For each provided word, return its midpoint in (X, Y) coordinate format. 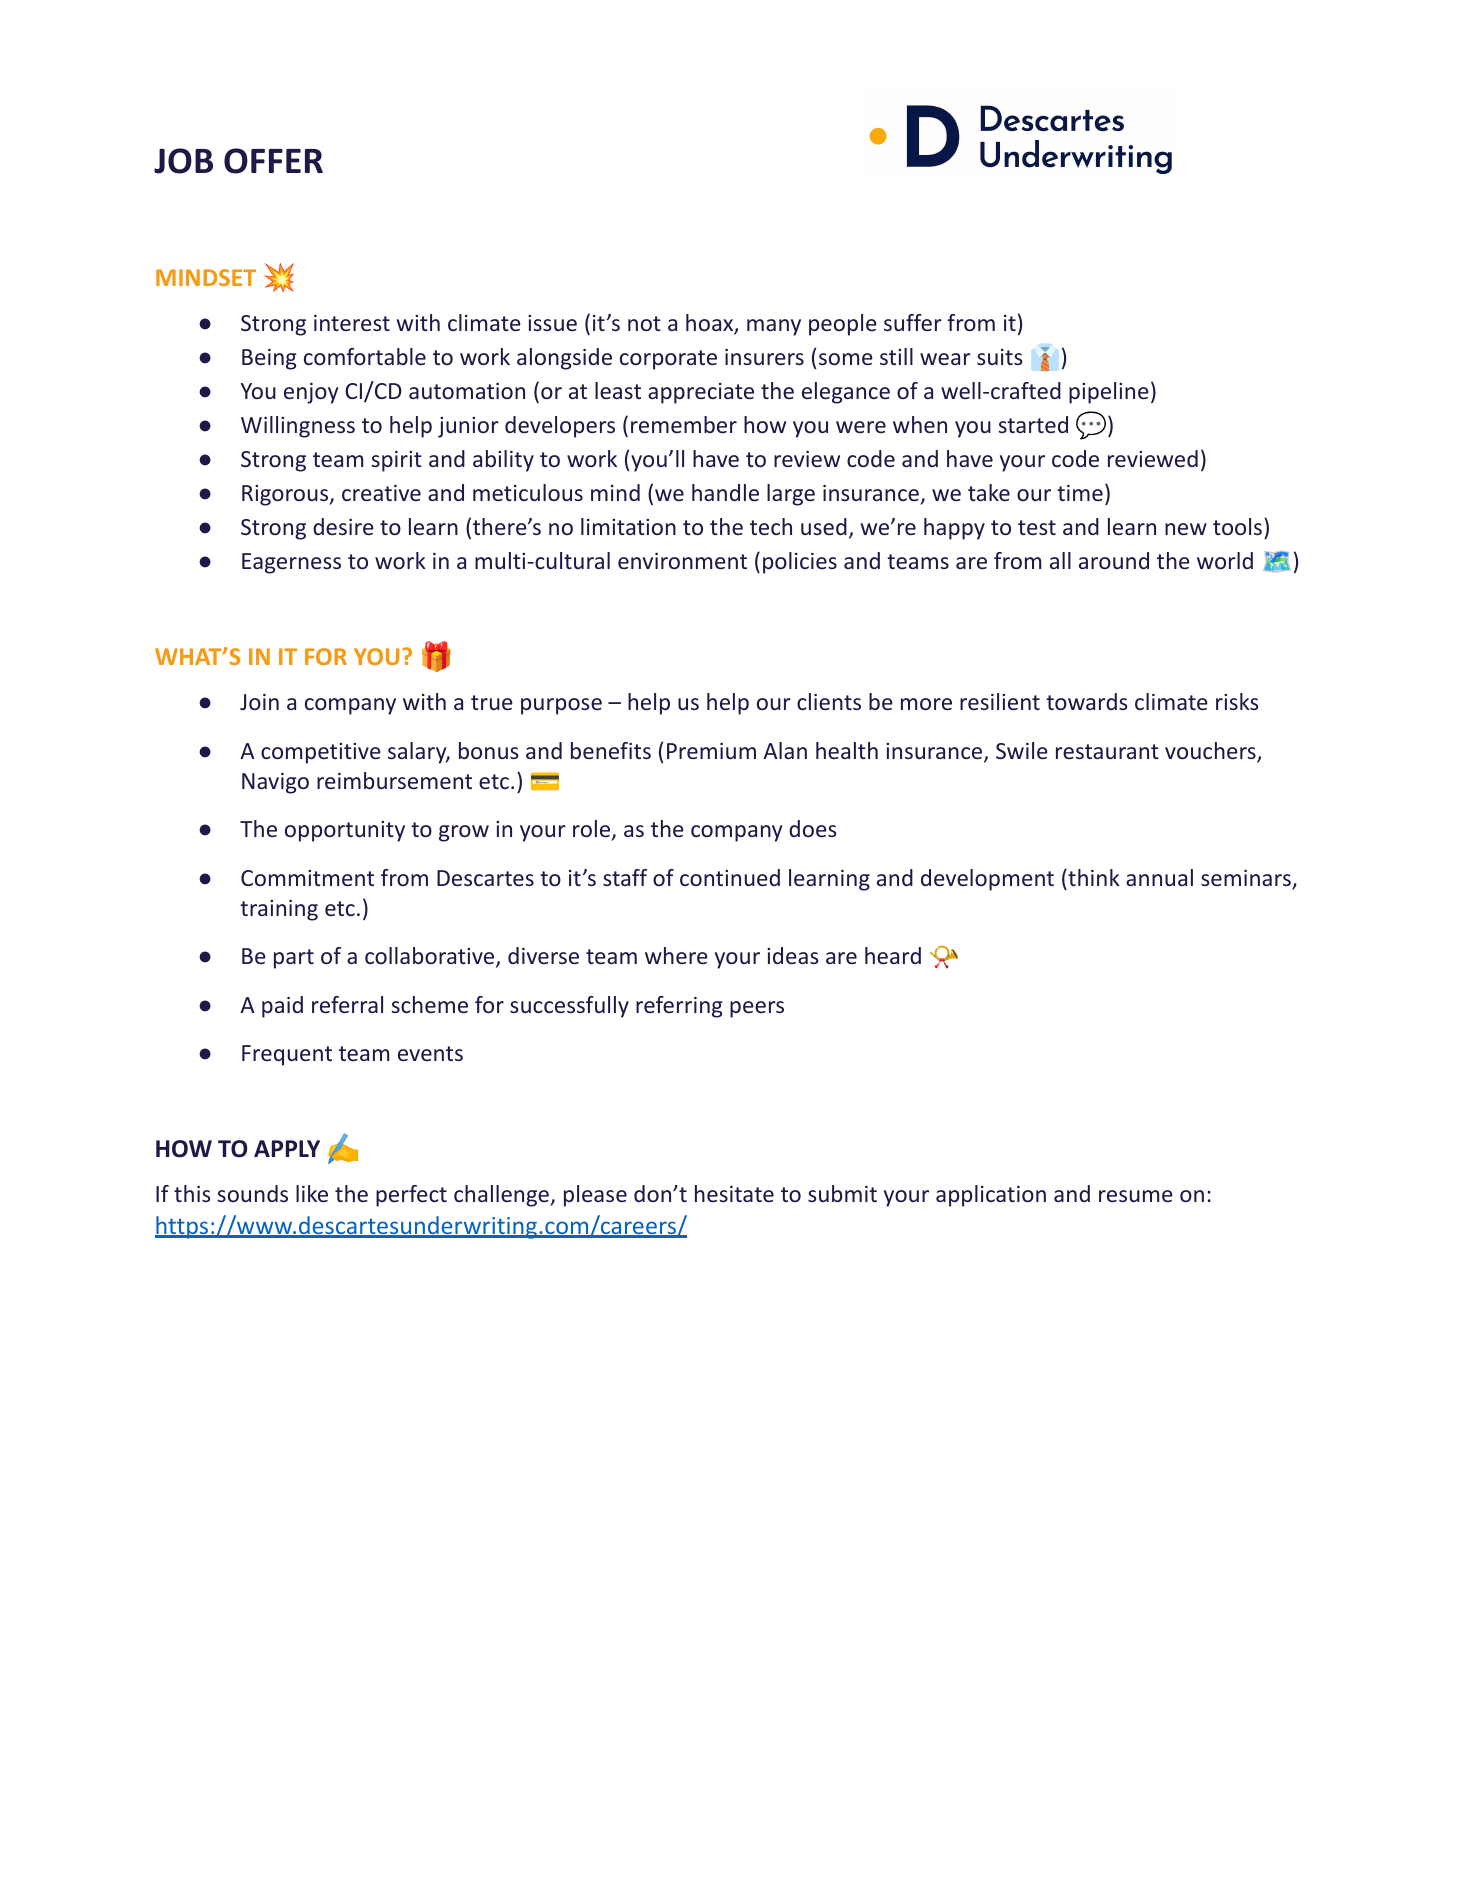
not (644, 323)
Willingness (298, 427)
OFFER (273, 161)
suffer (913, 322)
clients (829, 701)
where (676, 955)
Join (259, 702)
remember (684, 424)
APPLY (287, 1148)
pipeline (1109, 393)
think (1093, 877)
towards (1087, 701)
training (279, 910)
